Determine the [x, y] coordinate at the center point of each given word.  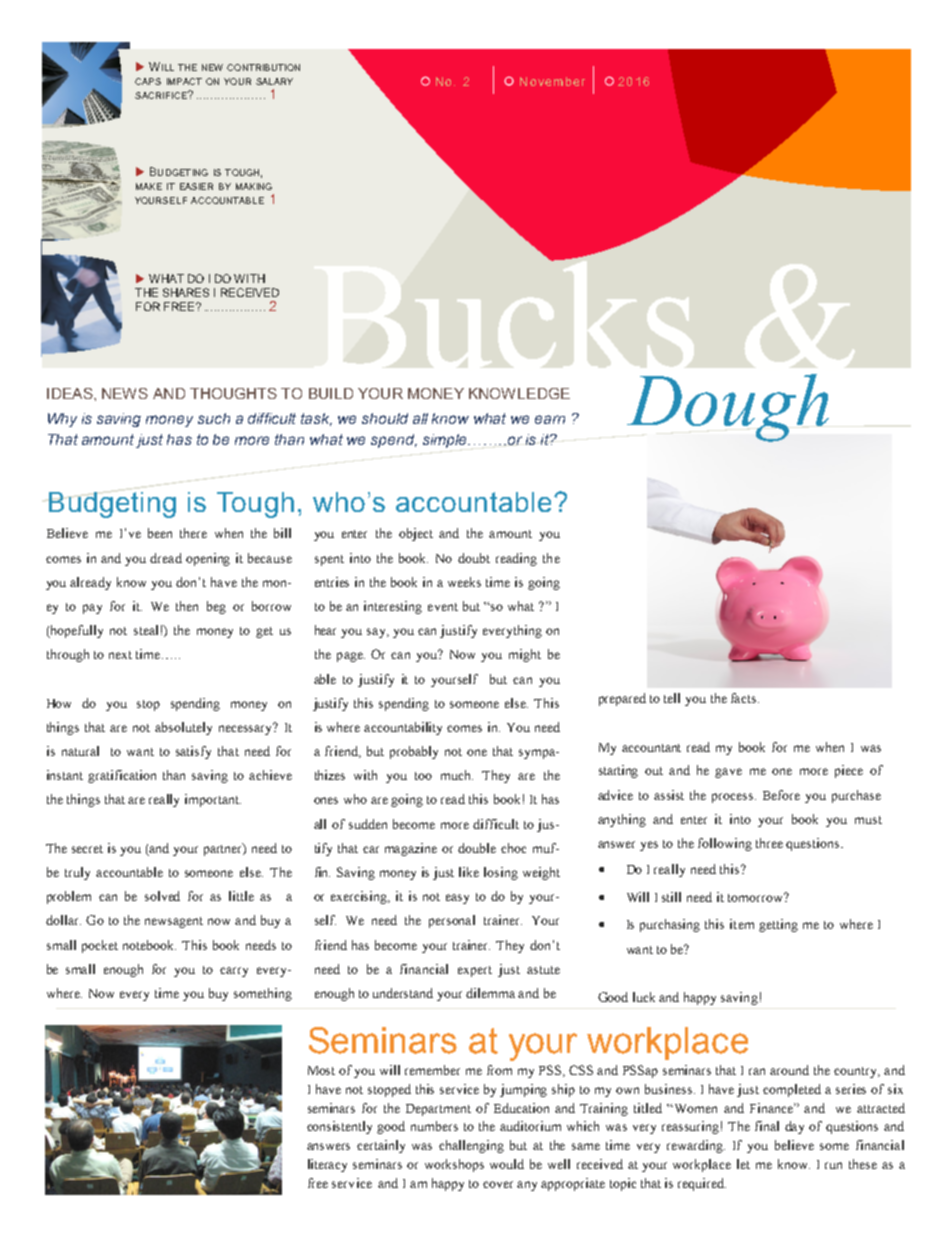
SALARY [274, 81]
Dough [728, 408]
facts [745, 698]
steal [146, 630]
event [443, 607]
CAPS [148, 81]
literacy [327, 1165]
